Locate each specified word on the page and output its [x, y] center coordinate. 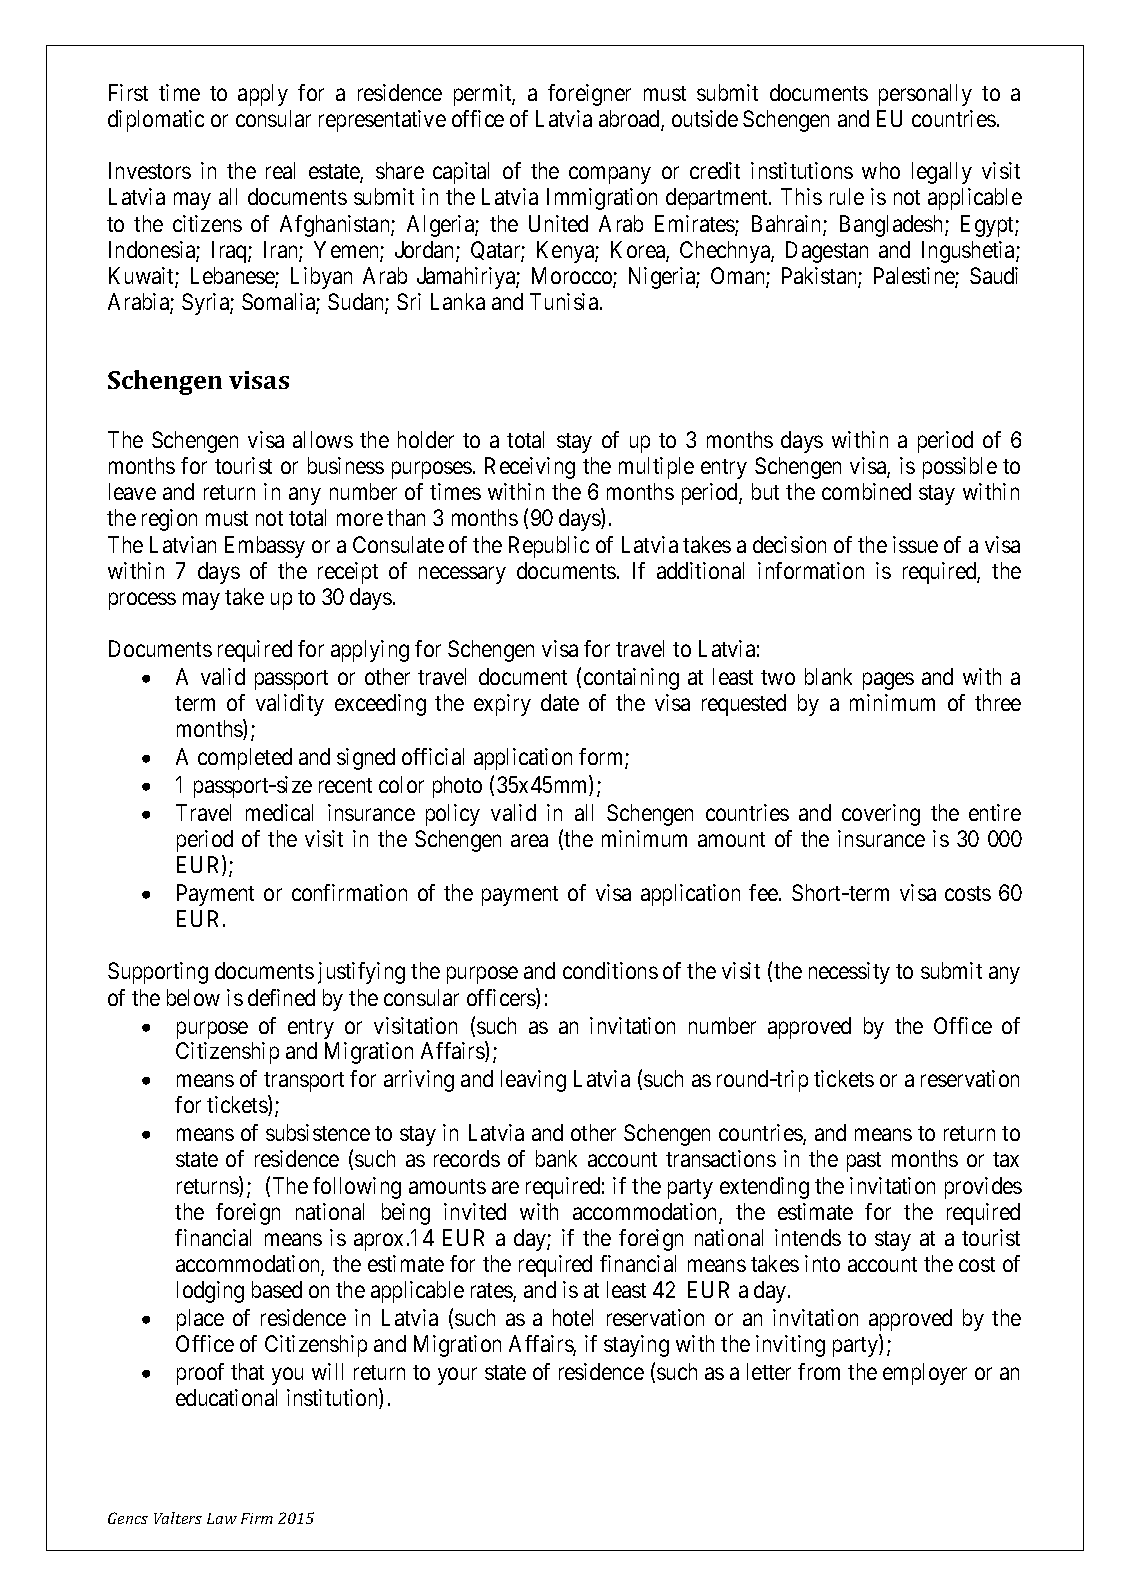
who [881, 170]
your [457, 1376]
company [610, 175]
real [280, 170]
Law [222, 1518]
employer [925, 1374]
